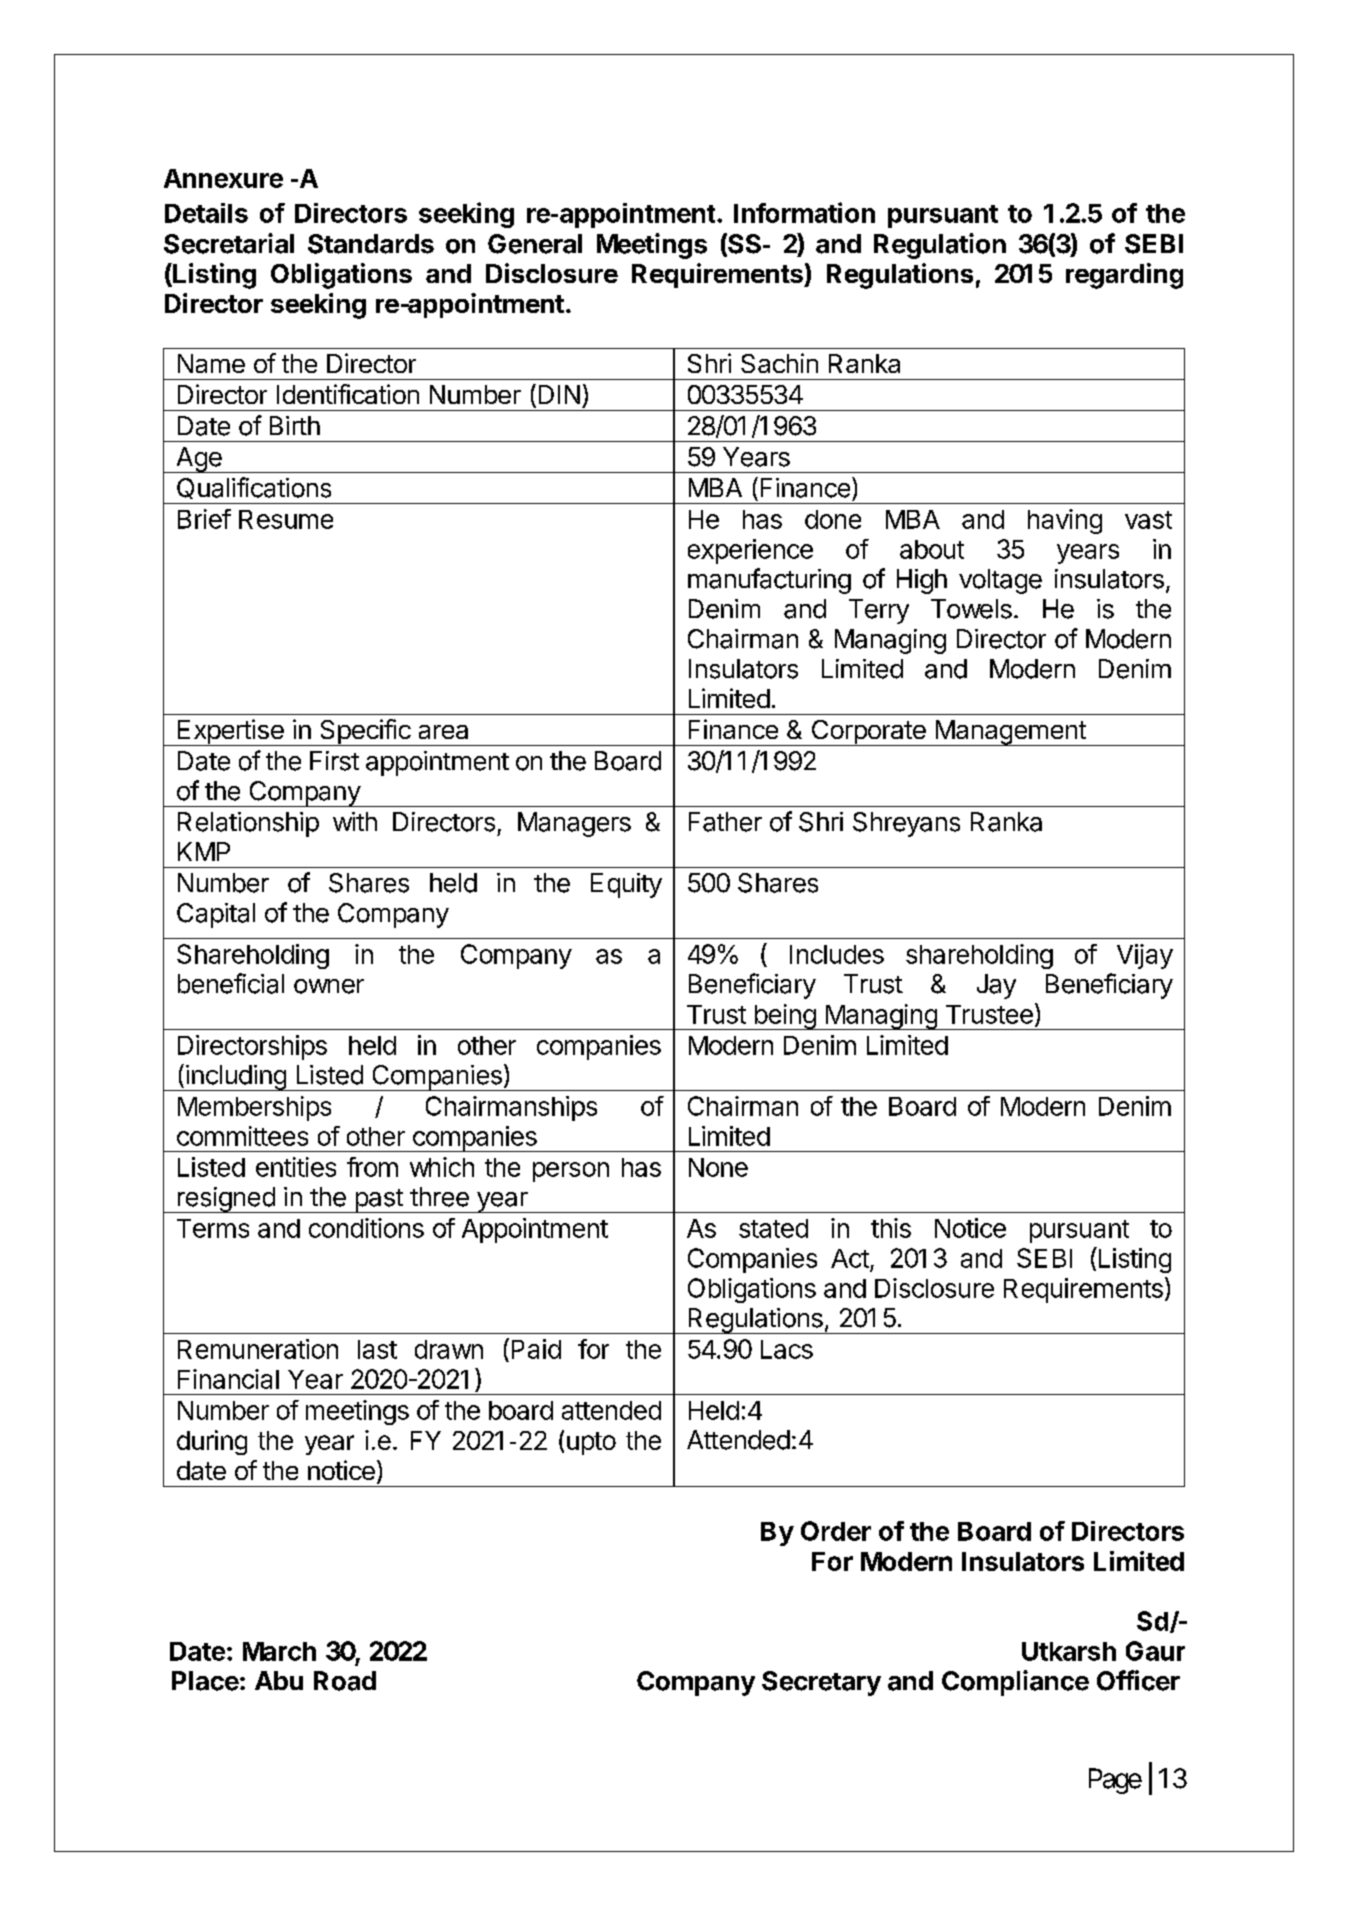 This page has width=1348, height=1906. What do you see at coordinates (1145, 956) in the page?
I see `Vijay` at bounding box center [1145, 956].
